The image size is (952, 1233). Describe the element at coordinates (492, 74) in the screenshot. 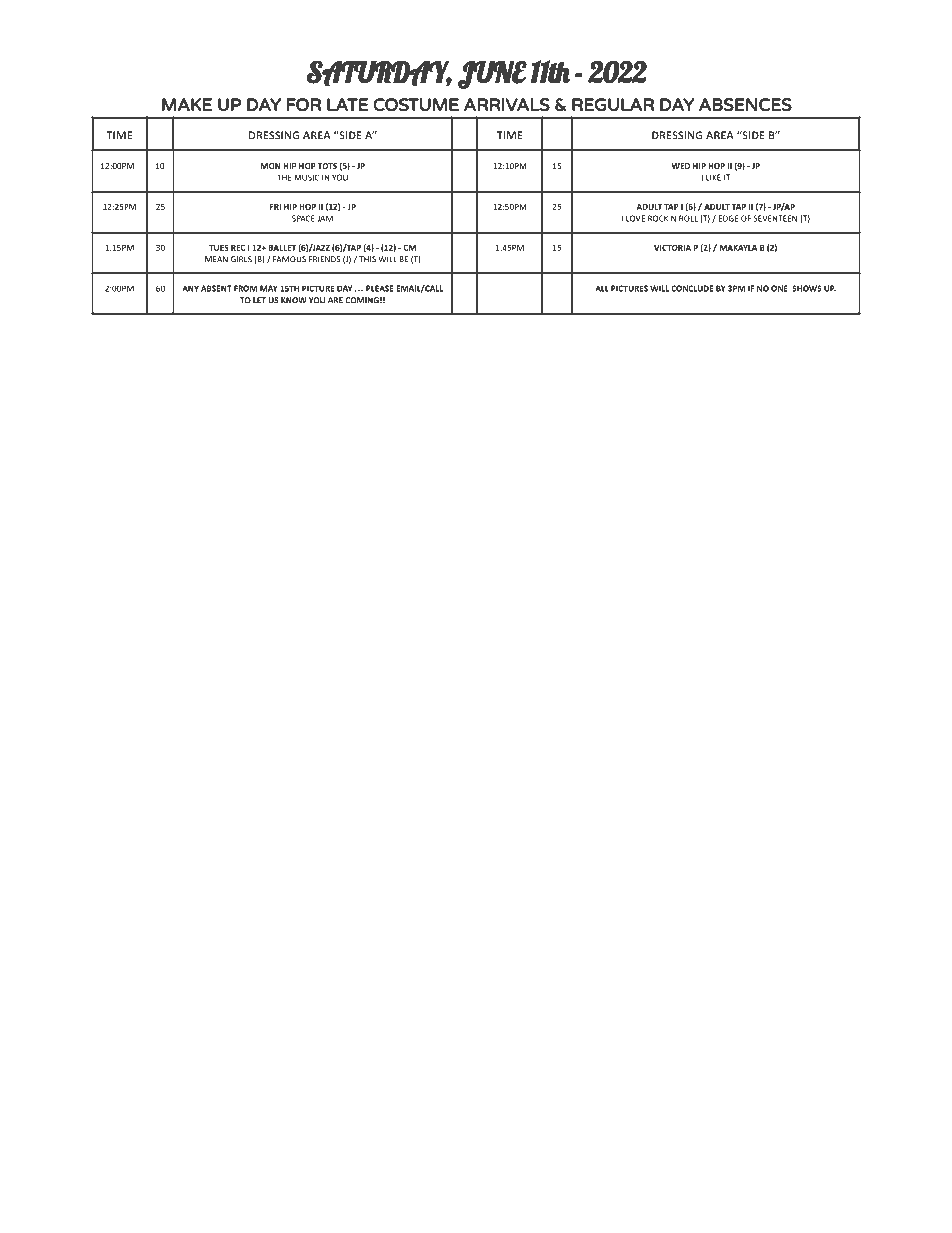

I see `JUNE` at that location.
